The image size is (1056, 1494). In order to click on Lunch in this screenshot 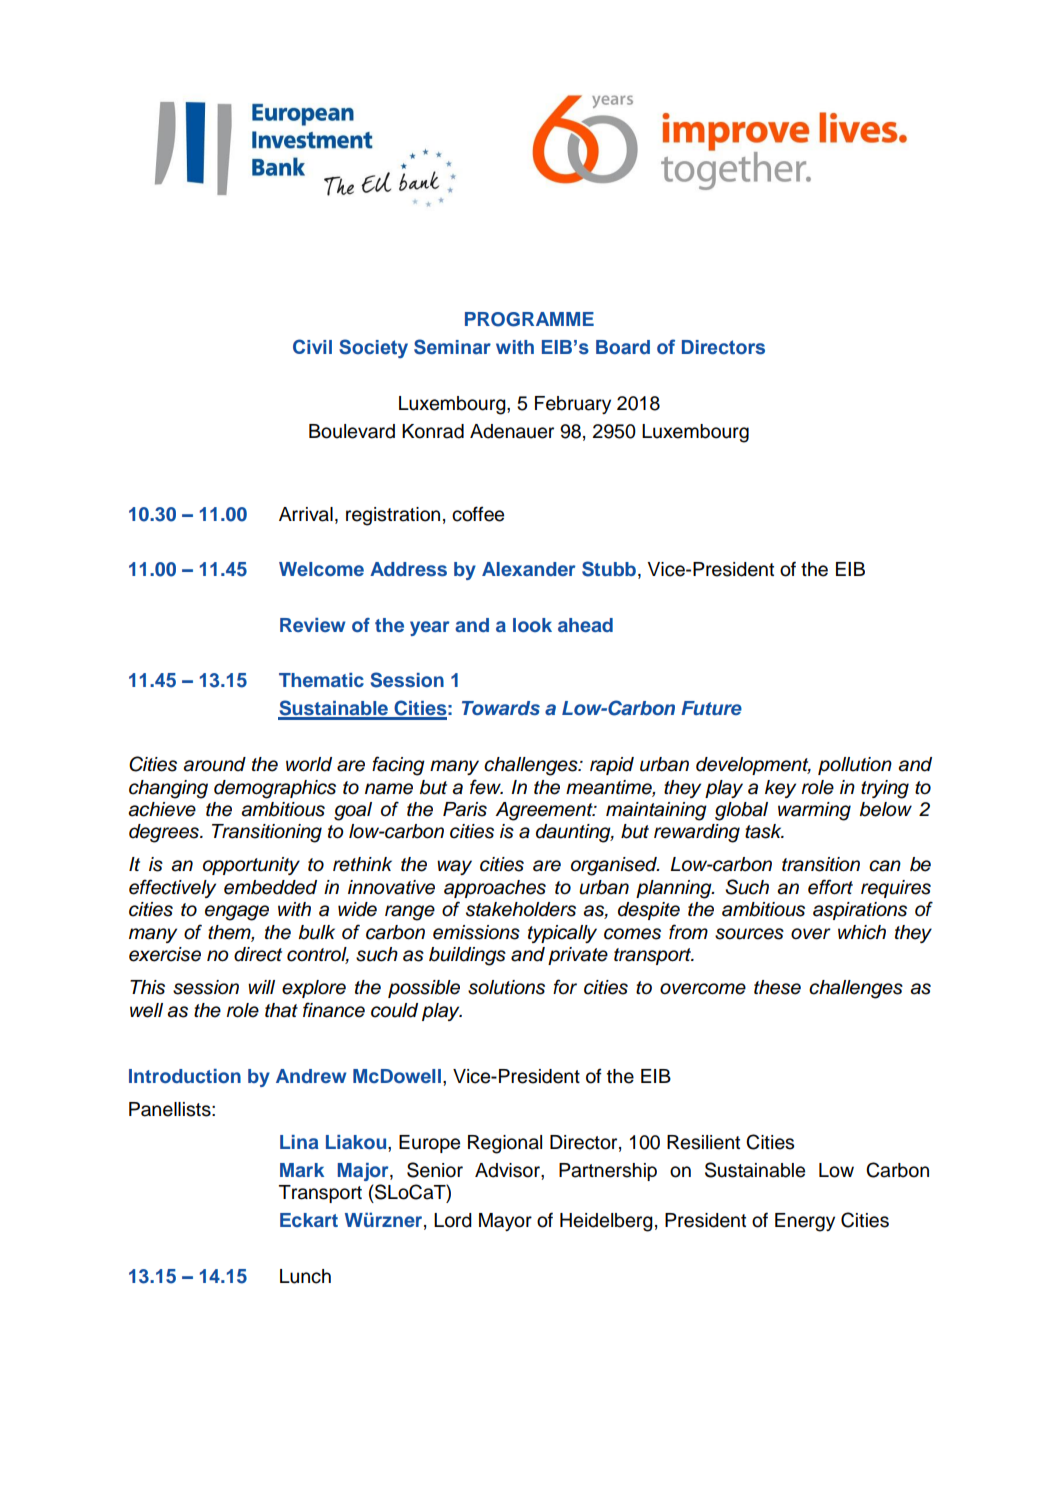, I will do `click(305, 1276)`.
